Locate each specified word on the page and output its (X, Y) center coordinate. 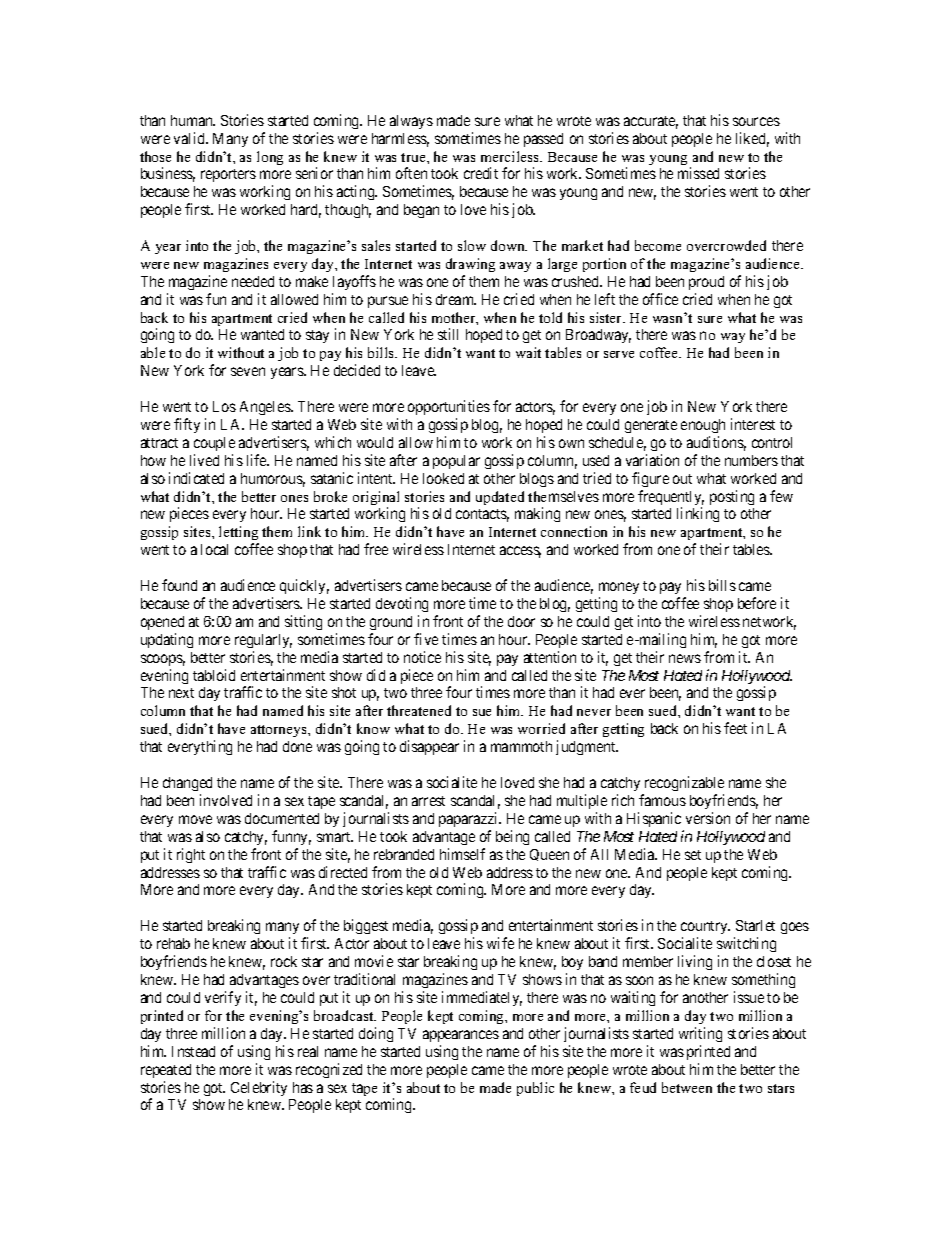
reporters (228, 175)
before (757, 603)
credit (481, 173)
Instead (193, 1051)
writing (700, 1034)
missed (698, 173)
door (521, 621)
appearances (461, 1036)
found (179, 585)
